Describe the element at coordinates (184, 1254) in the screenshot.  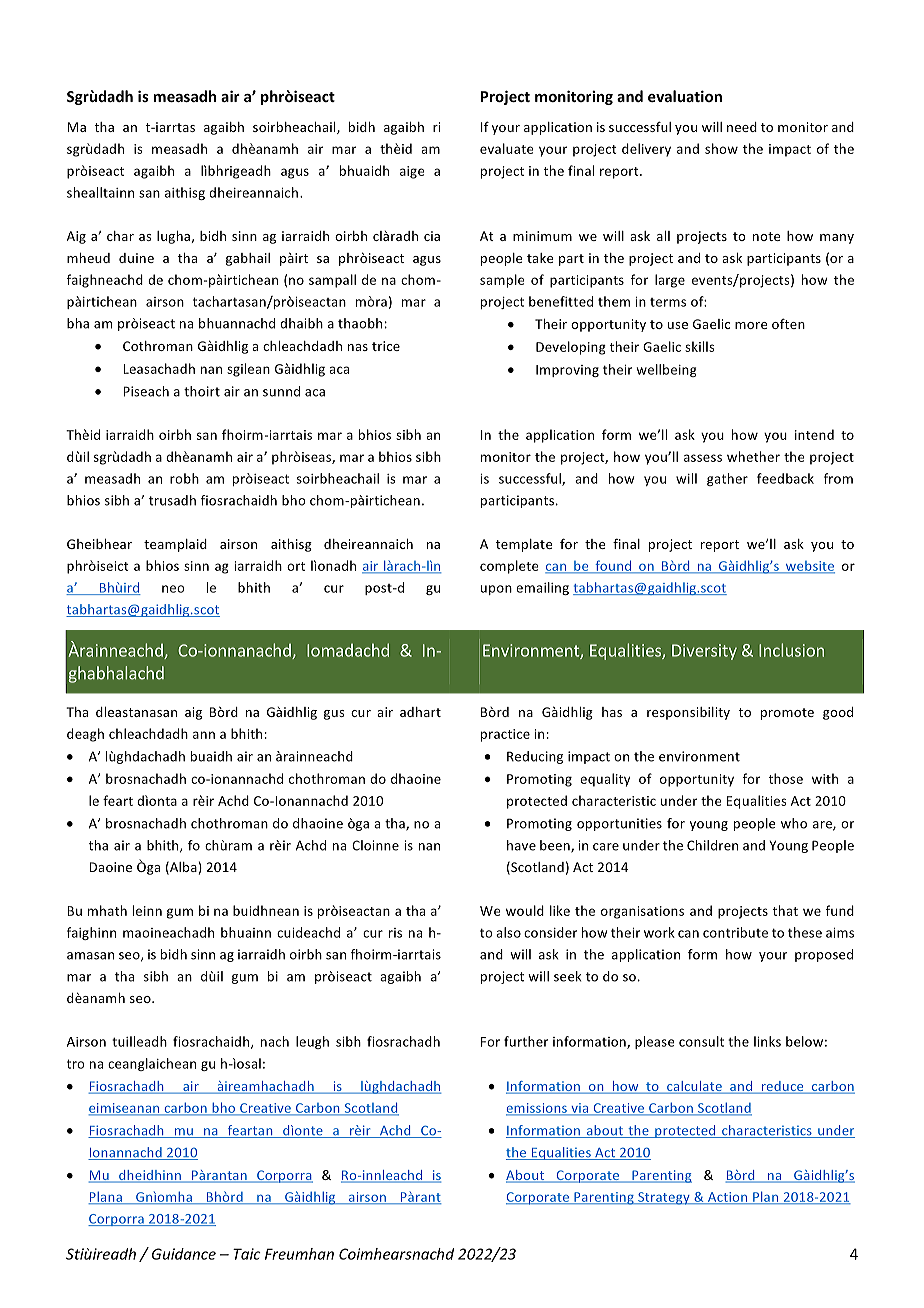
I see `Guidance` at that location.
